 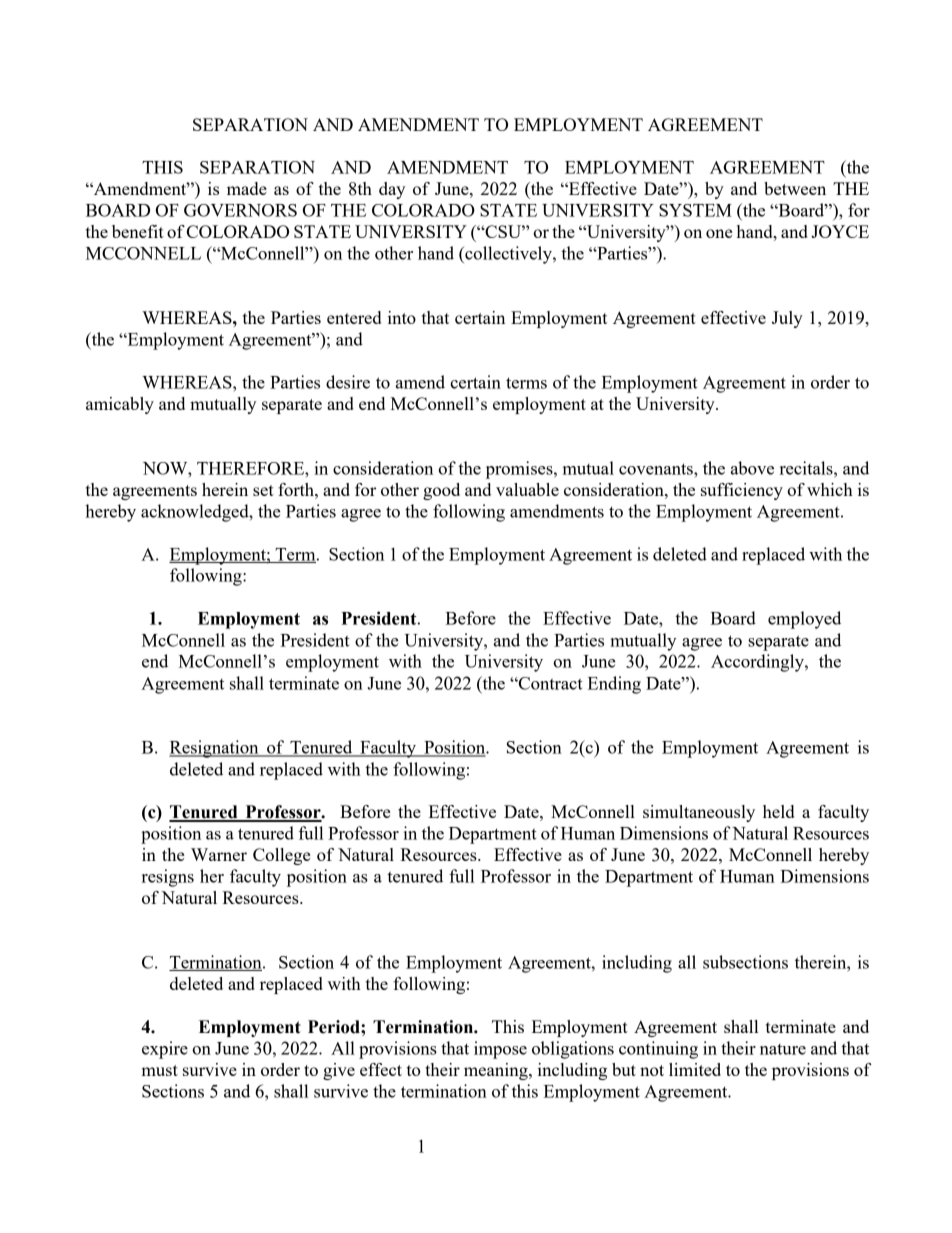 I want to click on impose, so click(x=500, y=1050).
